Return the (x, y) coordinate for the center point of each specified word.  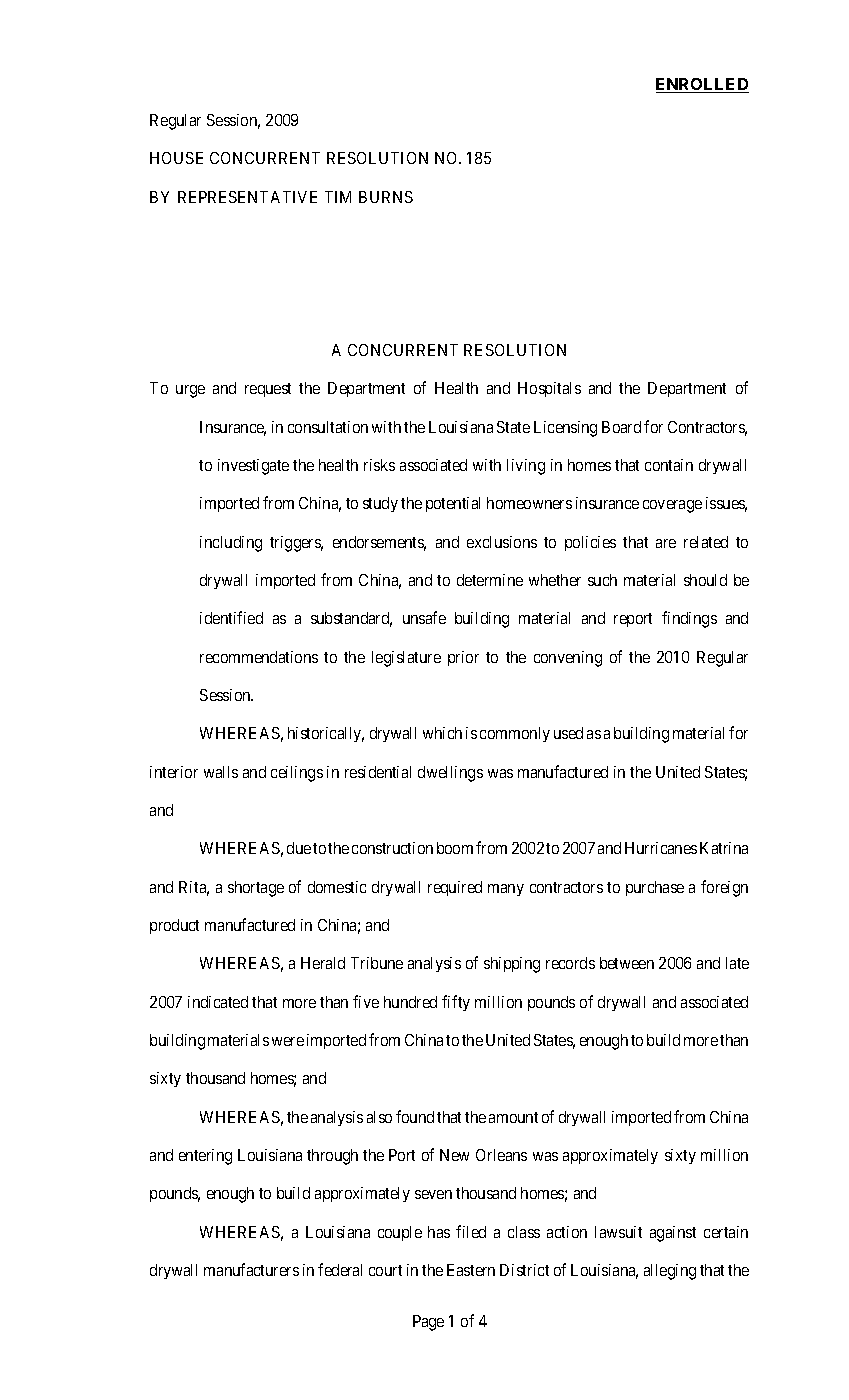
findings (689, 619)
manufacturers (251, 1269)
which (442, 733)
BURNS (386, 197)
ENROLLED (702, 85)
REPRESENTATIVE (247, 197)
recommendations (259, 657)
